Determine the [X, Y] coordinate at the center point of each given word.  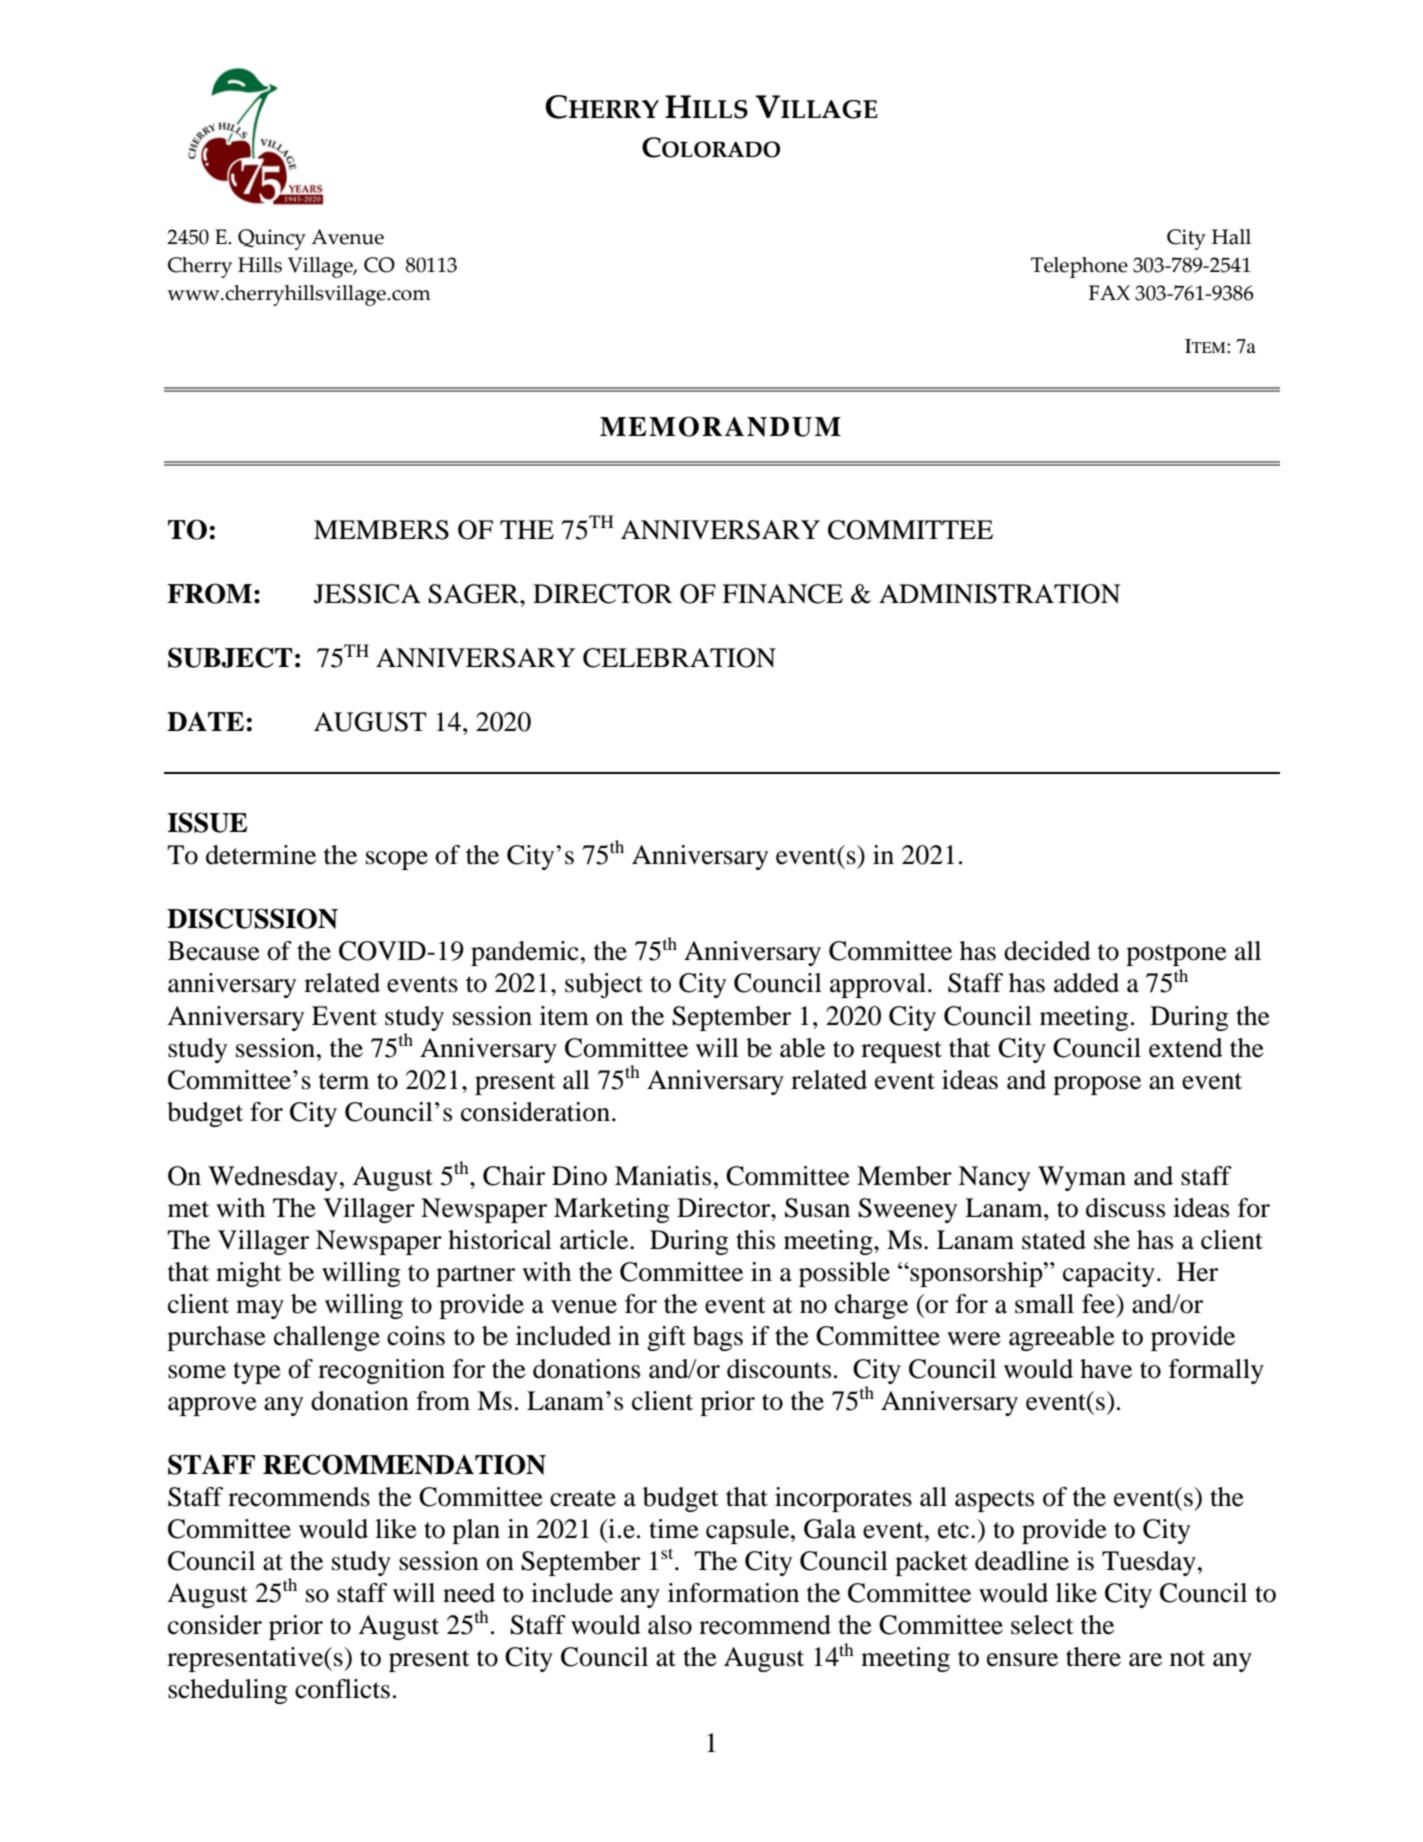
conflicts [342, 1689]
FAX [1109, 292]
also [670, 1625]
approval [878, 985]
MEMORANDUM [720, 426]
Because [214, 951]
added [1086, 983]
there [1093, 1657]
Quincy [272, 239]
